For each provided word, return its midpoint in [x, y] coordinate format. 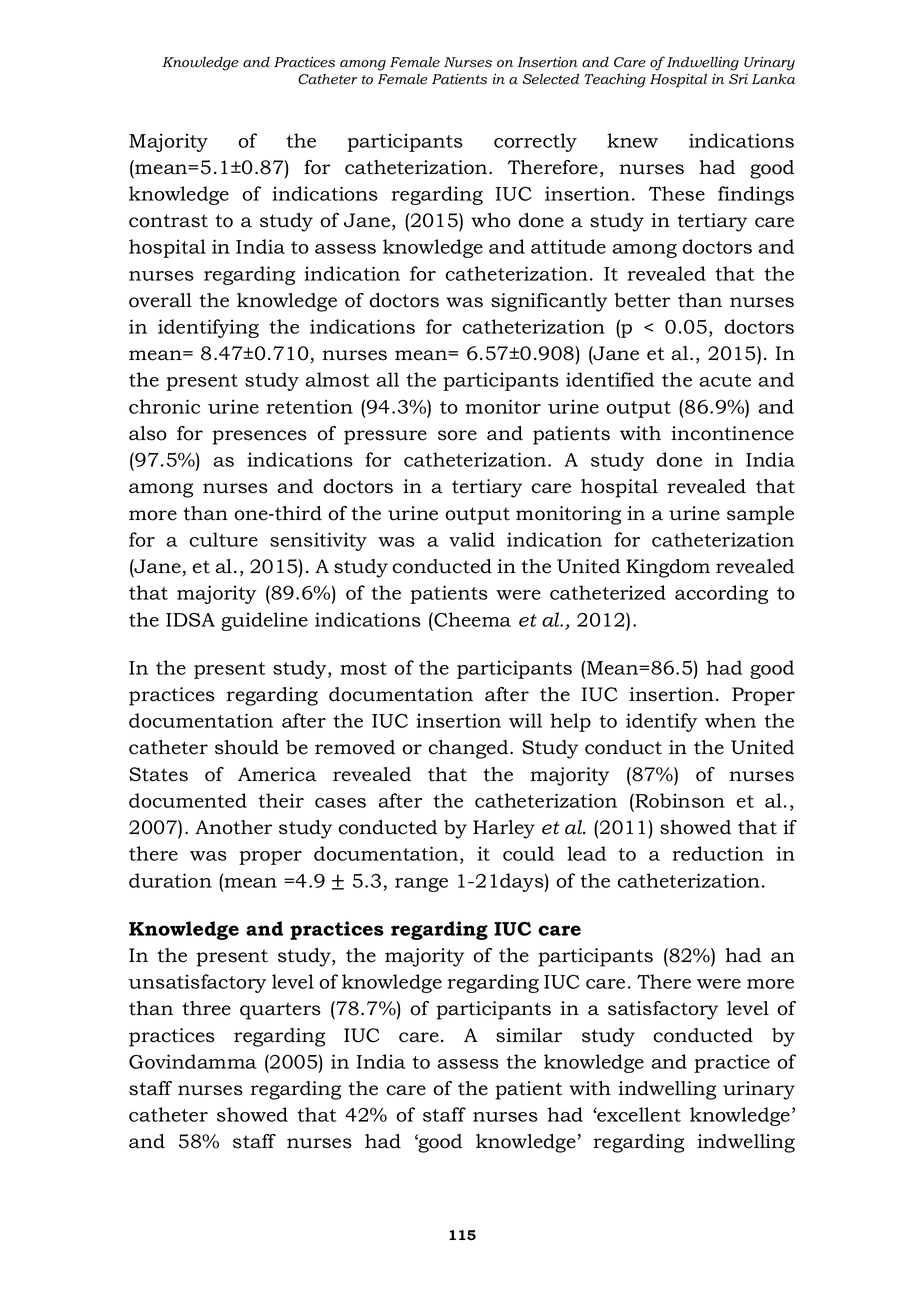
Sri [738, 79]
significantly [549, 302]
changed [469, 749]
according [721, 594]
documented [188, 800]
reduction [718, 853]
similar [529, 1035]
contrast [168, 221]
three [206, 1008]
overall [160, 300]
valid [472, 539]
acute [725, 380]
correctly [535, 142]
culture [223, 539]
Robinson [679, 800]
